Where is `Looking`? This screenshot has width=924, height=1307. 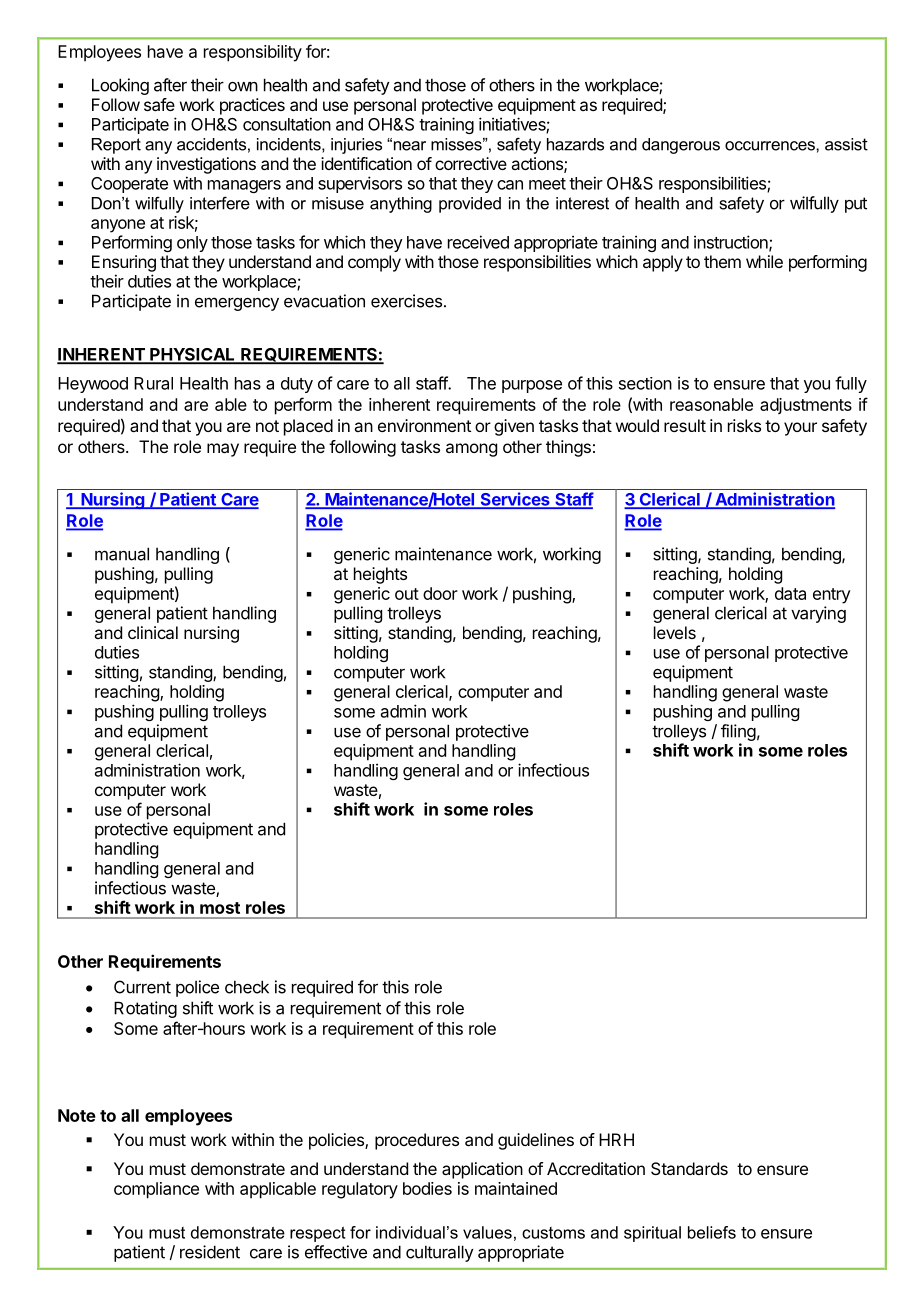
Looking is located at coordinates (120, 86).
